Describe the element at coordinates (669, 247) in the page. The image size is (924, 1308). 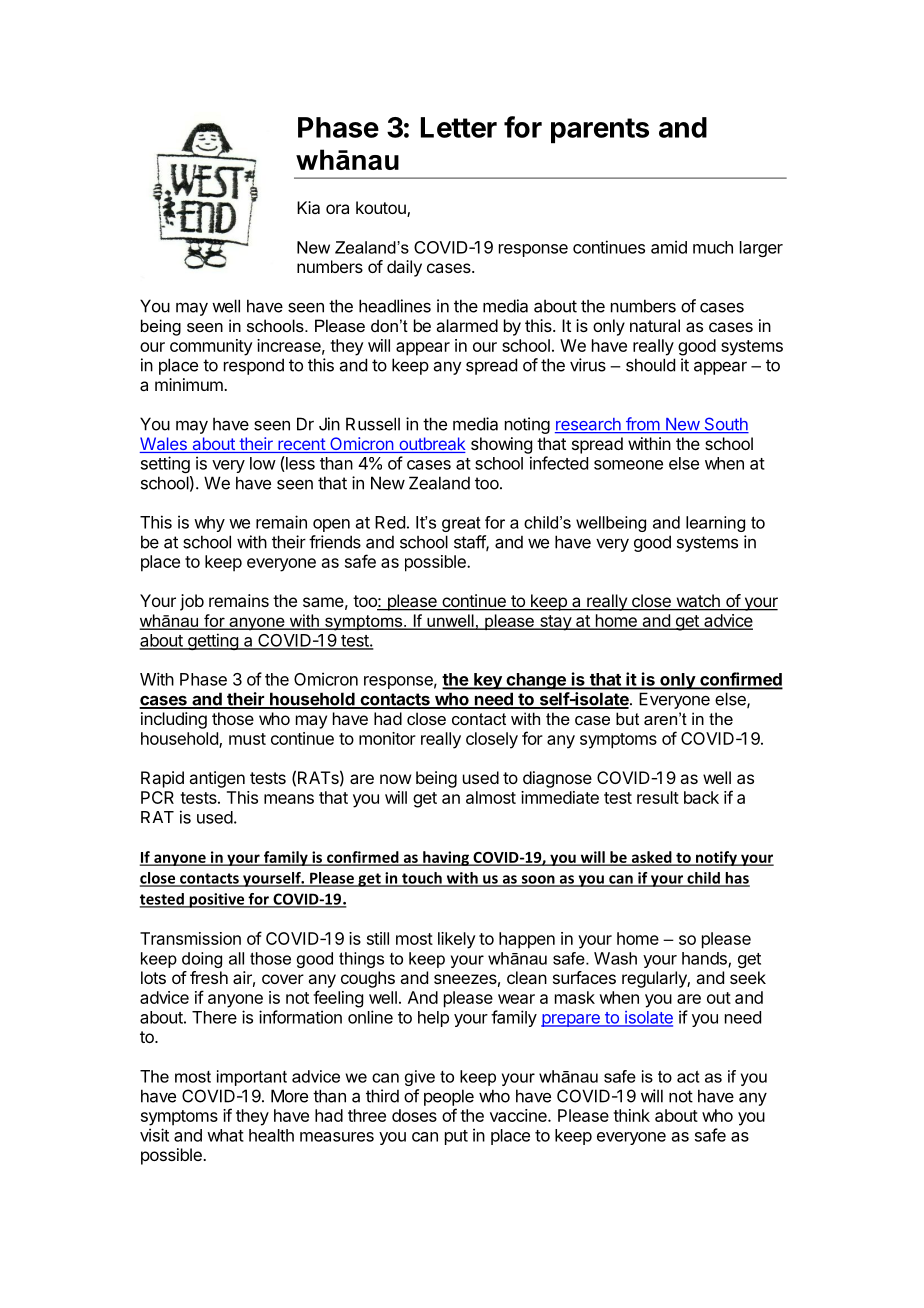
I see `amid` at that location.
